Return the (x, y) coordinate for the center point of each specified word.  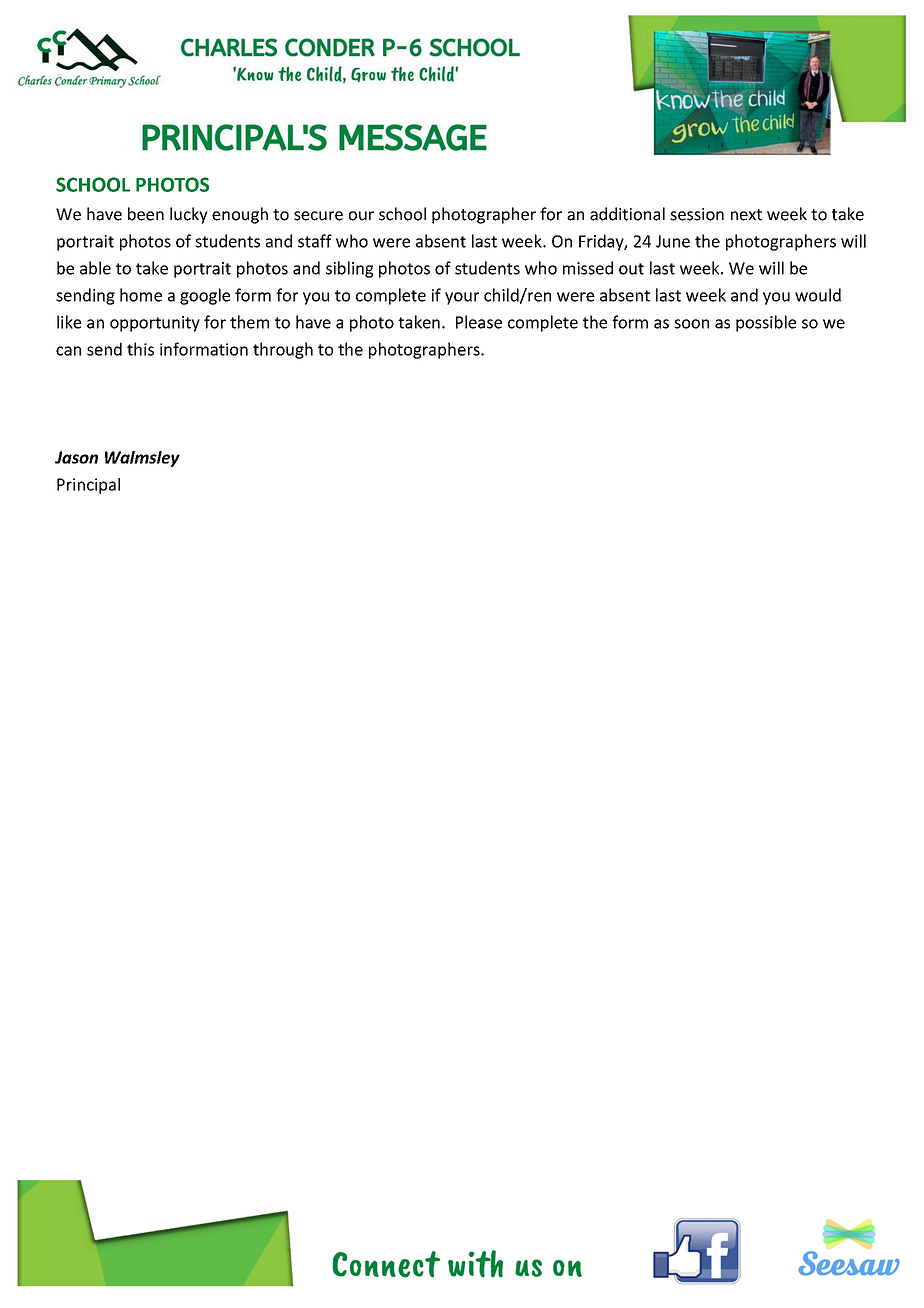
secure (318, 216)
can (68, 351)
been (146, 214)
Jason (76, 457)
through (283, 350)
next (746, 215)
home (141, 295)
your (462, 298)
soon (691, 324)
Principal (88, 486)
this (140, 349)
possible (766, 323)
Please (479, 322)
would (818, 295)
